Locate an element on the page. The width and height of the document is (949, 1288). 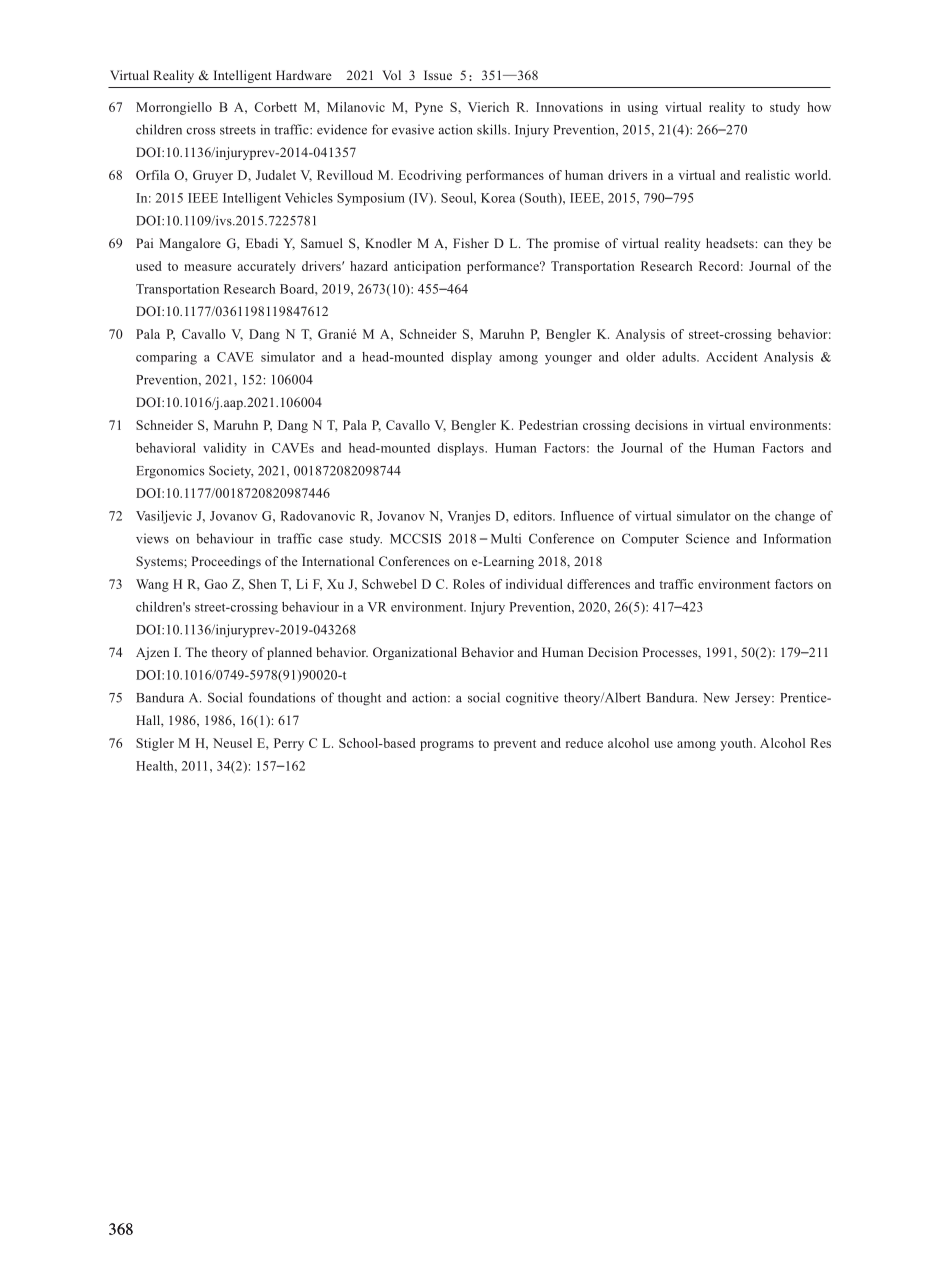
Perry is located at coordinates (289, 744).
